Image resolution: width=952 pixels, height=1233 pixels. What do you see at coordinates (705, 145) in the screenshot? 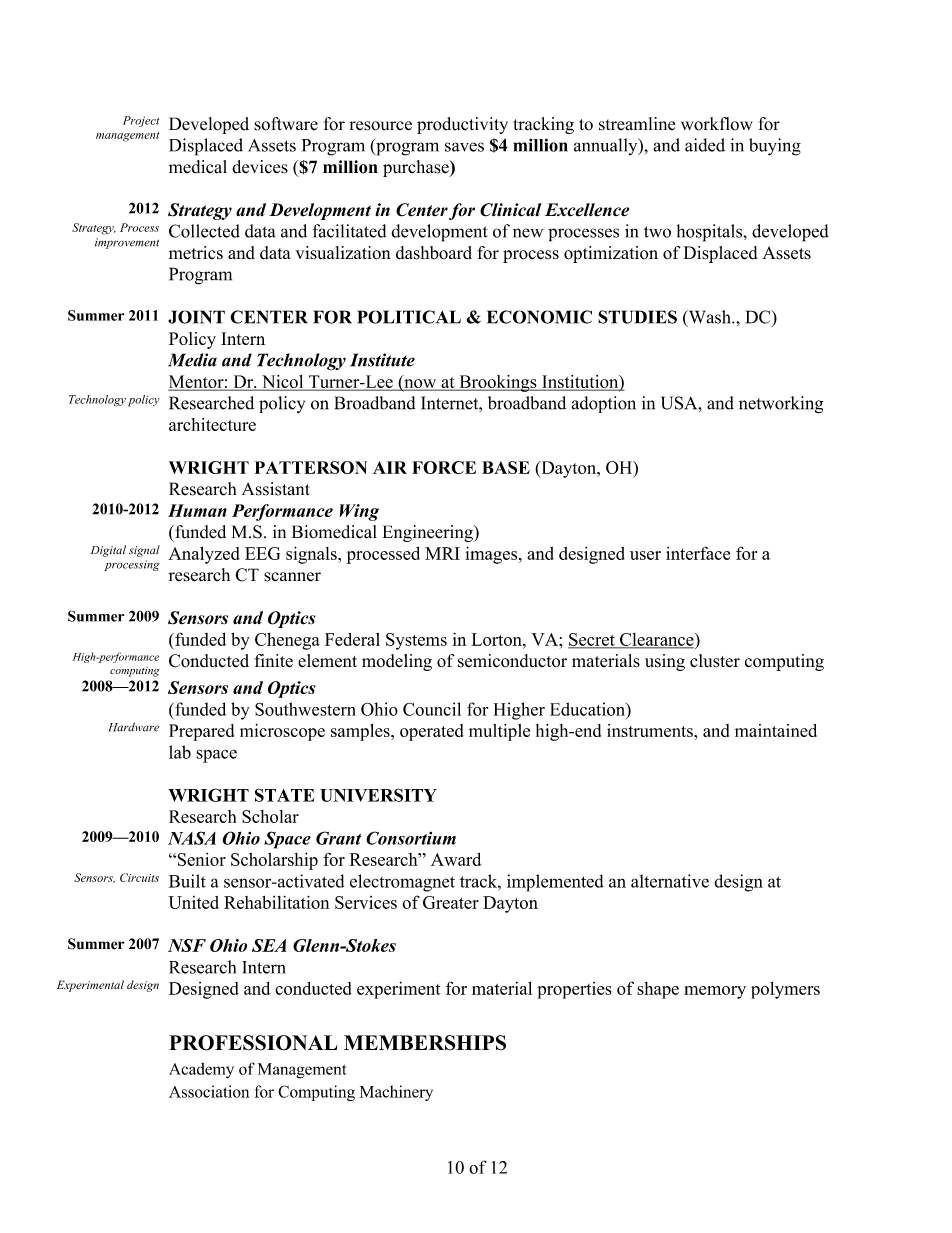
I see `aided` at bounding box center [705, 145].
